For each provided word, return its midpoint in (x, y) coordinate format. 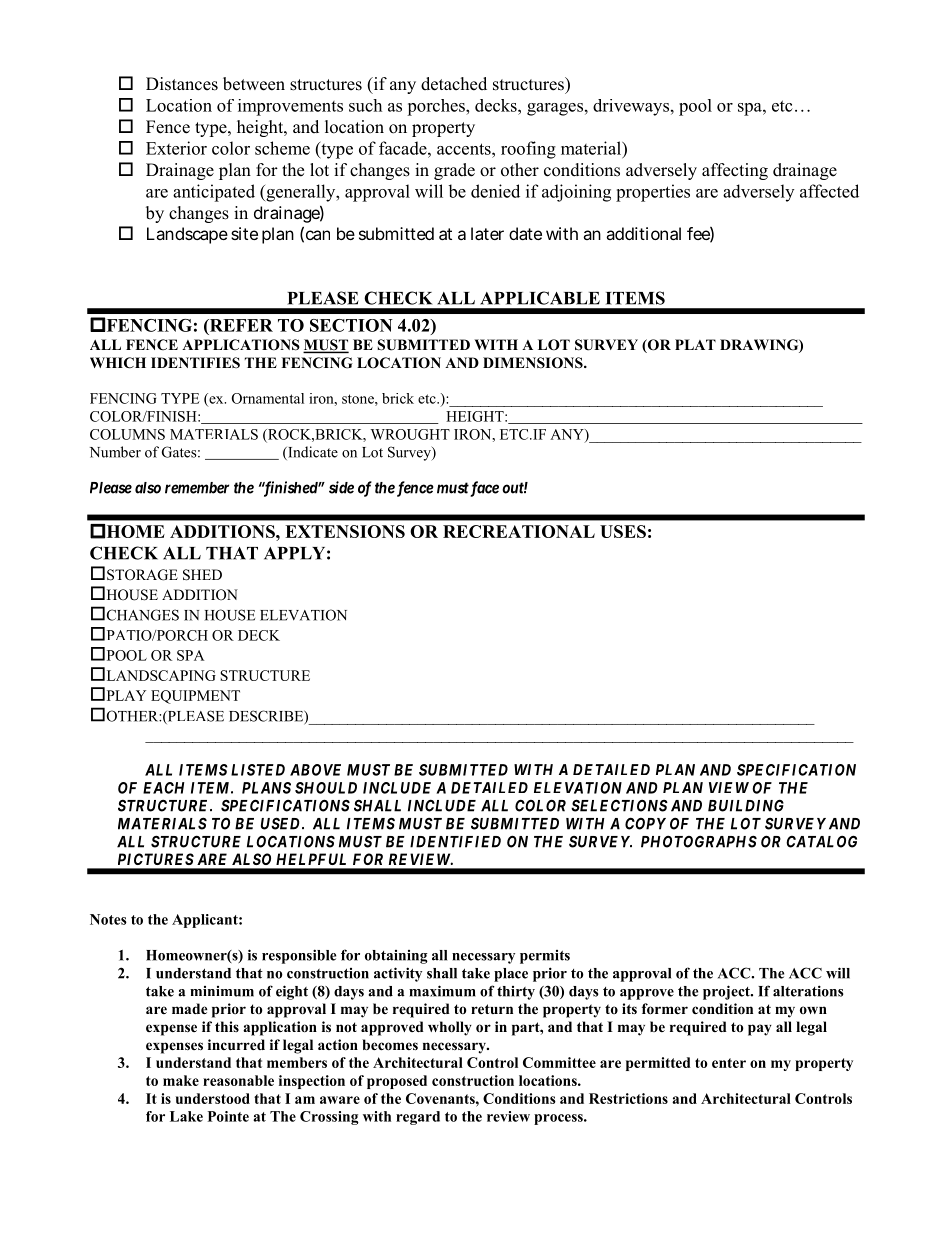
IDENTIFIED (455, 842)
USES (623, 531)
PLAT (695, 344)
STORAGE (142, 575)
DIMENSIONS (534, 363)
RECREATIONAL (519, 531)
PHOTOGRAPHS (699, 841)
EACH (164, 788)
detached (454, 84)
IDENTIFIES (195, 363)
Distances (182, 84)
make (181, 1080)
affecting (735, 171)
